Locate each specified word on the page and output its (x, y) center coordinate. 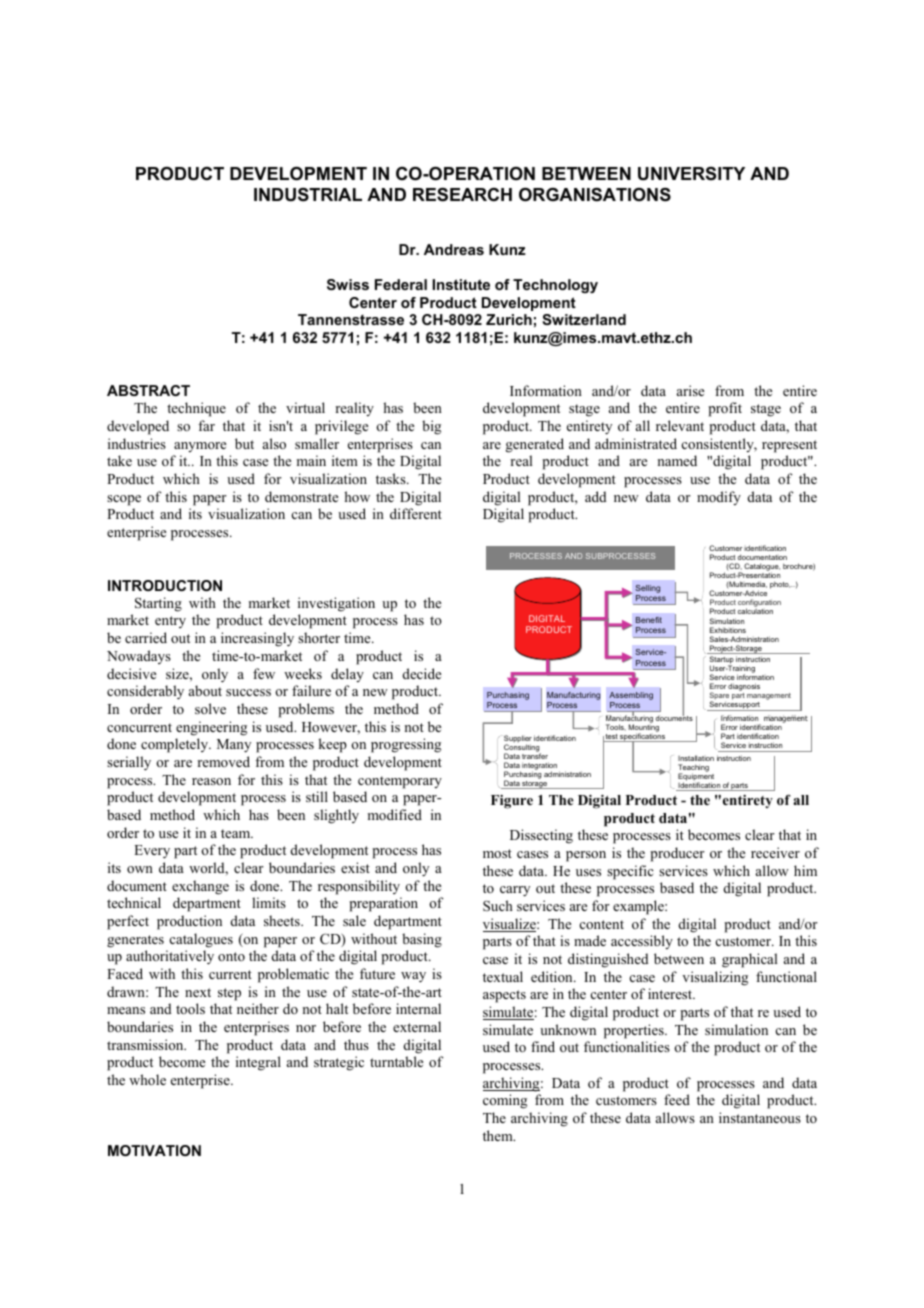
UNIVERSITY (691, 174)
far (206, 425)
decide (422, 673)
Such (498, 905)
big (431, 427)
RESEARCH (462, 195)
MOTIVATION (154, 1150)
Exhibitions (728, 630)
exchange (200, 887)
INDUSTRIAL (308, 195)
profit (725, 409)
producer (677, 854)
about (205, 690)
